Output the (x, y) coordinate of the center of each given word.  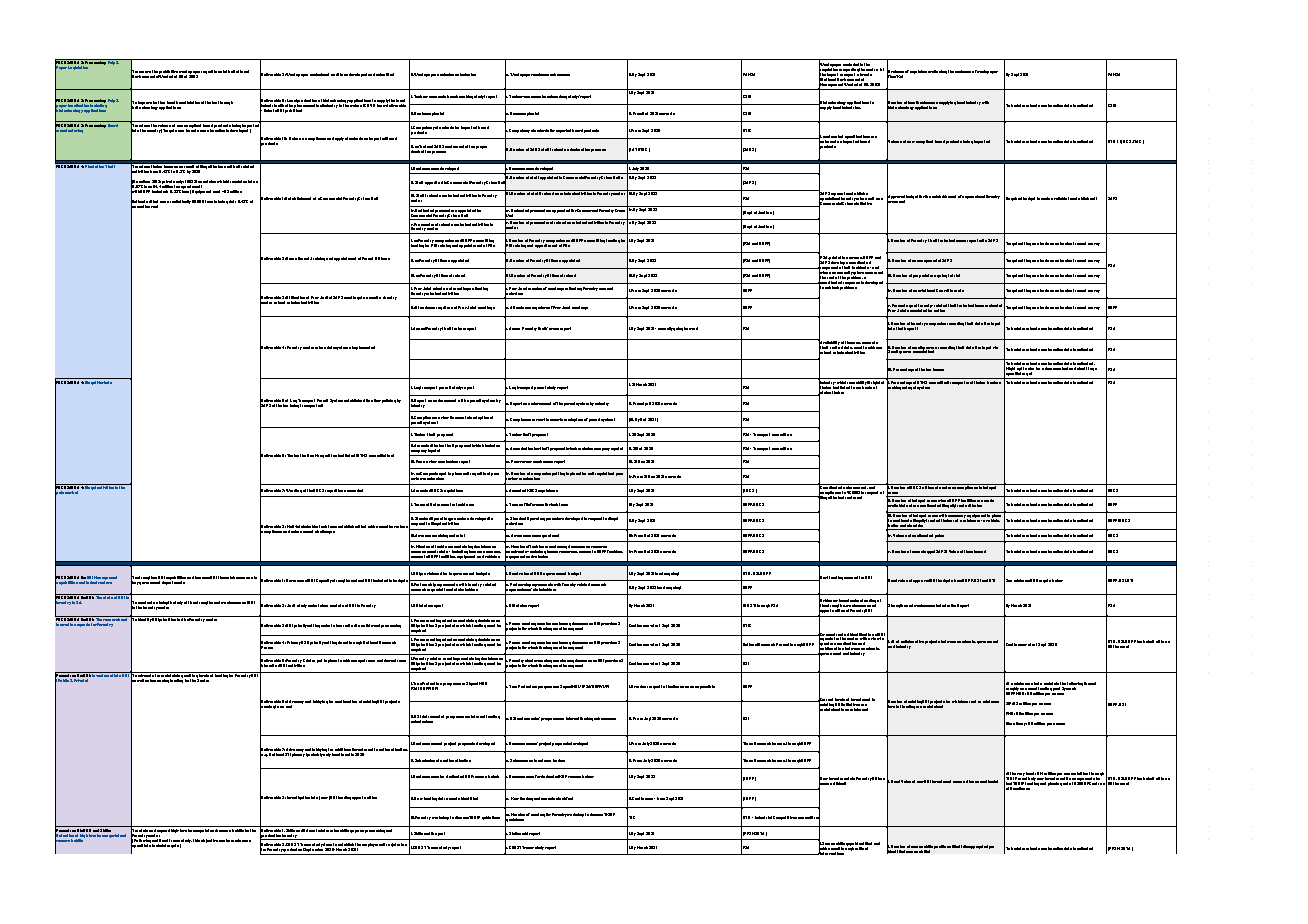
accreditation (381, 455)
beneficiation (188, 102)
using (906, 386)
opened (930, 261)
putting (558, 474)
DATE (635, 150)
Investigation (298, 798)
